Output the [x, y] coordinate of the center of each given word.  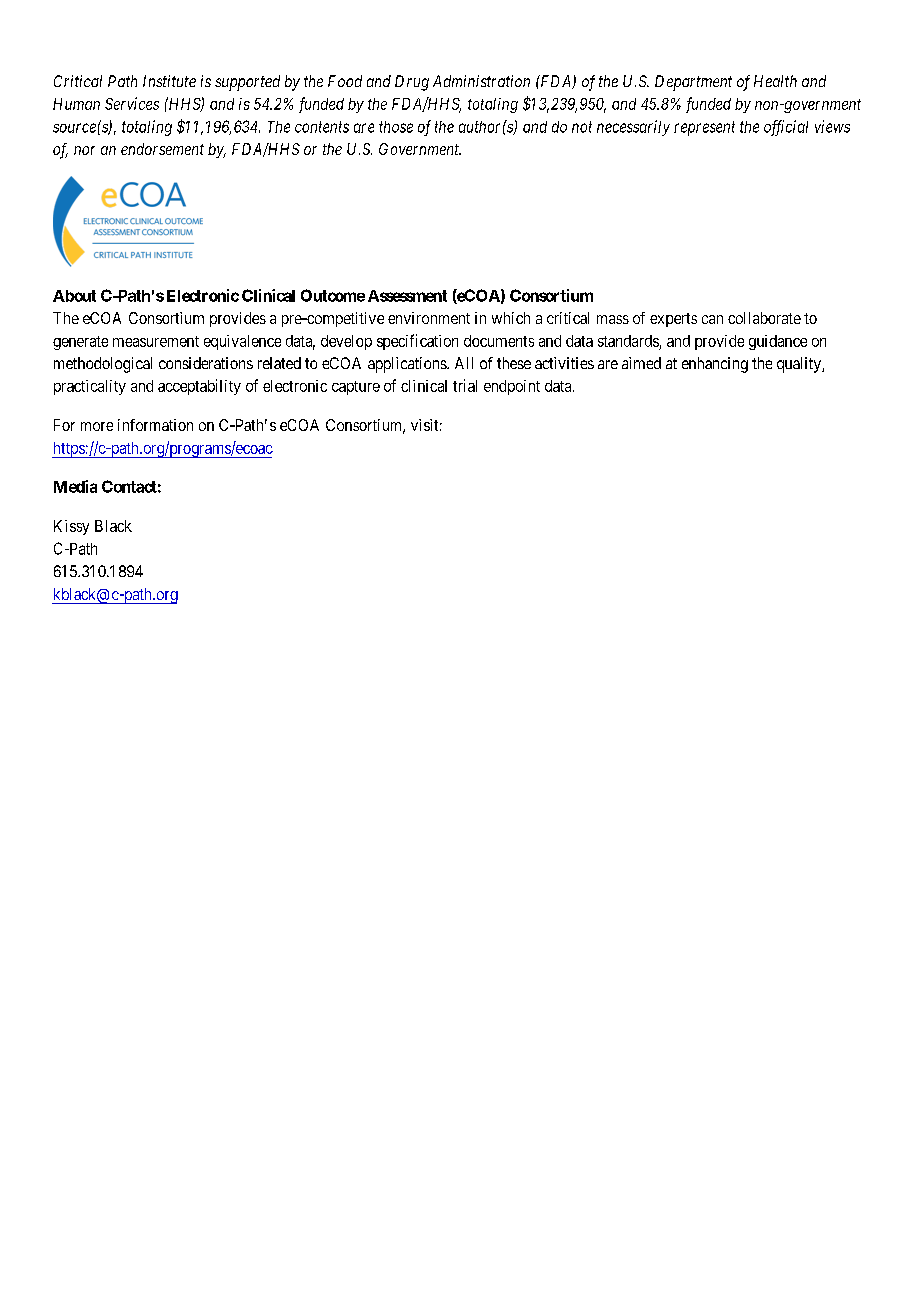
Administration [481, 81]
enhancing [715, 365]
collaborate [764, 318]
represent [704, 128]
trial [465, 385]
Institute [169, 81]
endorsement [162, 149]
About [74, 296]
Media [75, 486]
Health [775, 81]
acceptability [199, 387]
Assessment [407, 296]
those [396, 127]
